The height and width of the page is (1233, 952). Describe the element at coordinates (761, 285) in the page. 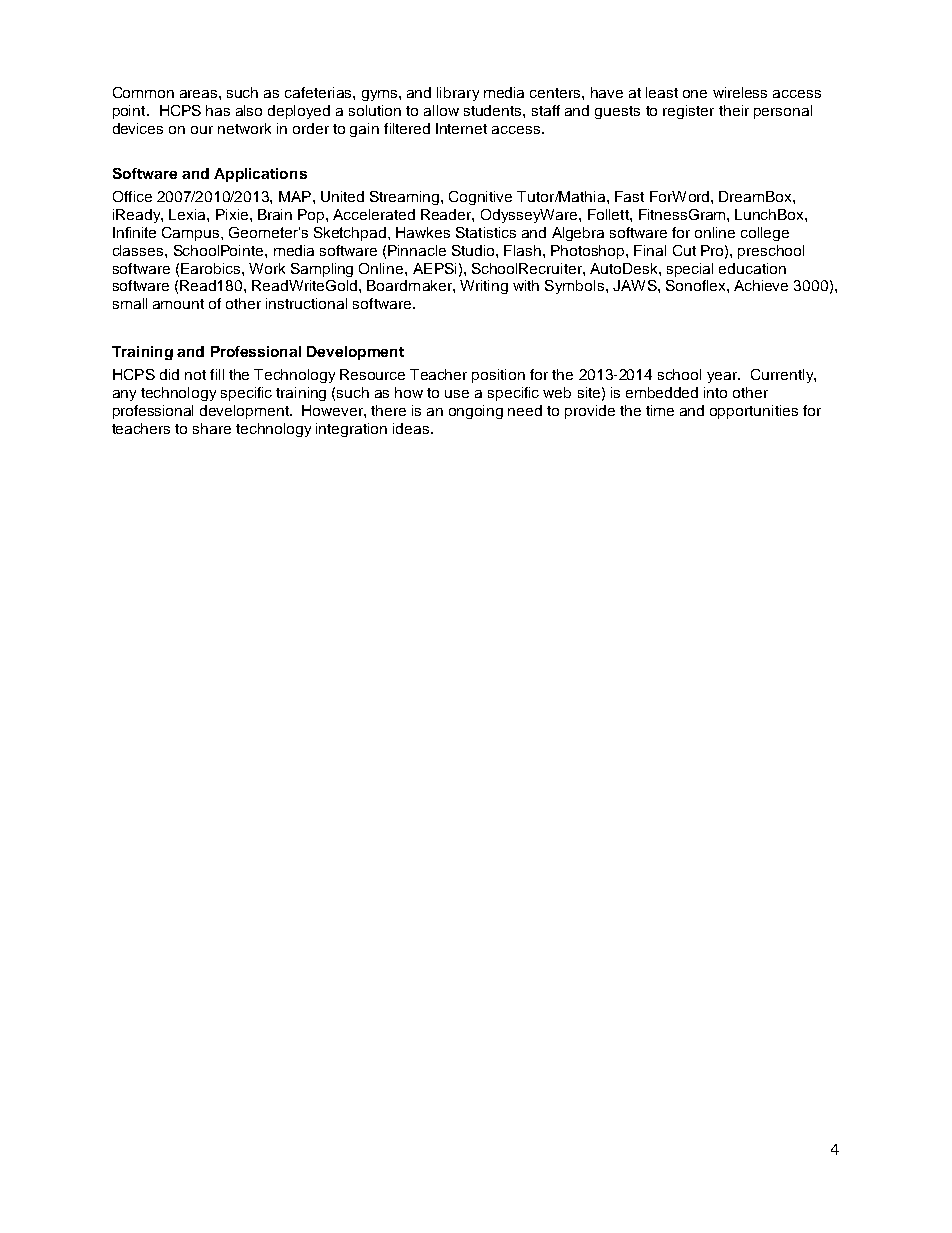

I see `Achieve` at that location.
